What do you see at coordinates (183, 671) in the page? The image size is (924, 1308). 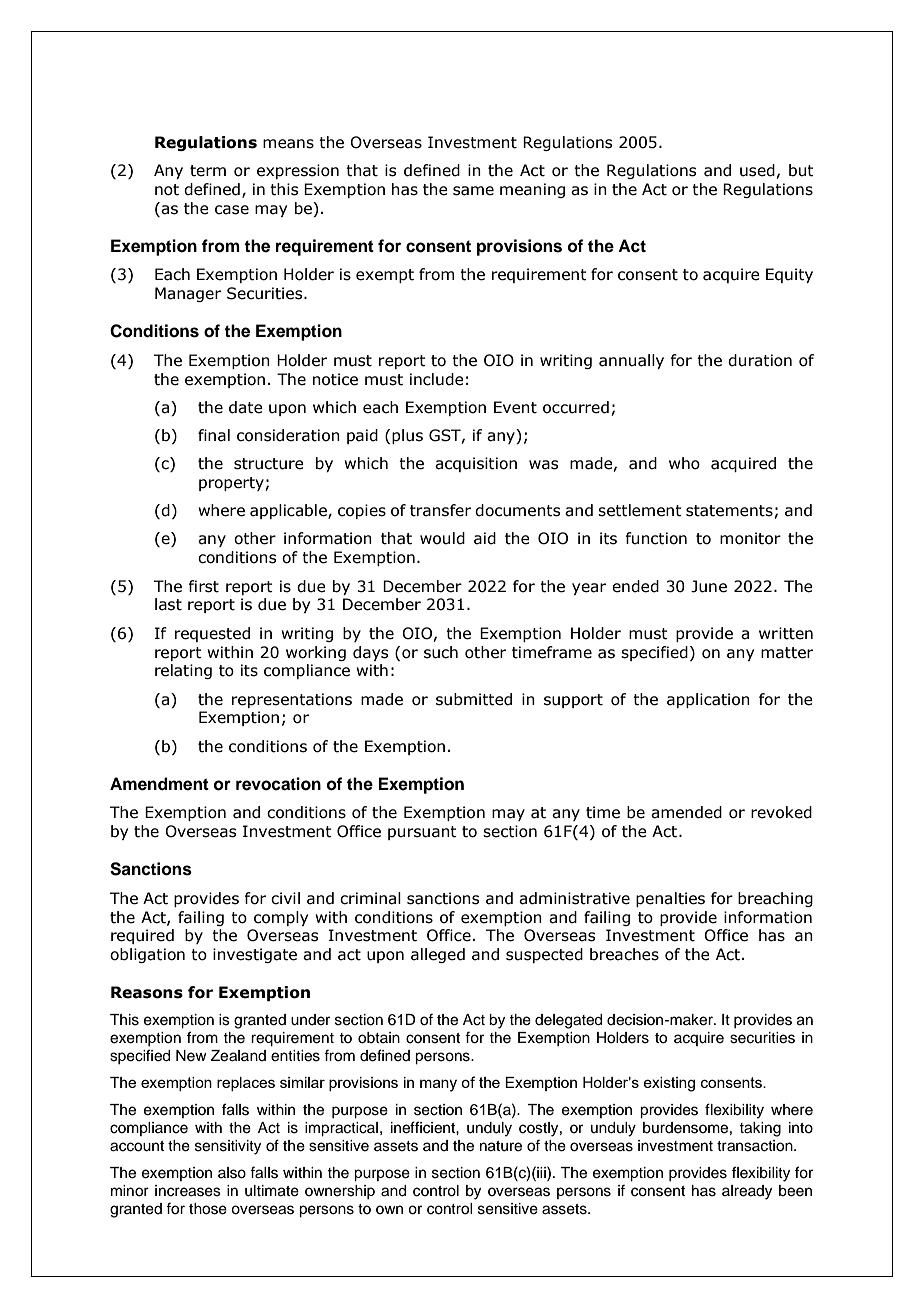 I see `relating` at bounding box center [183, 671].
